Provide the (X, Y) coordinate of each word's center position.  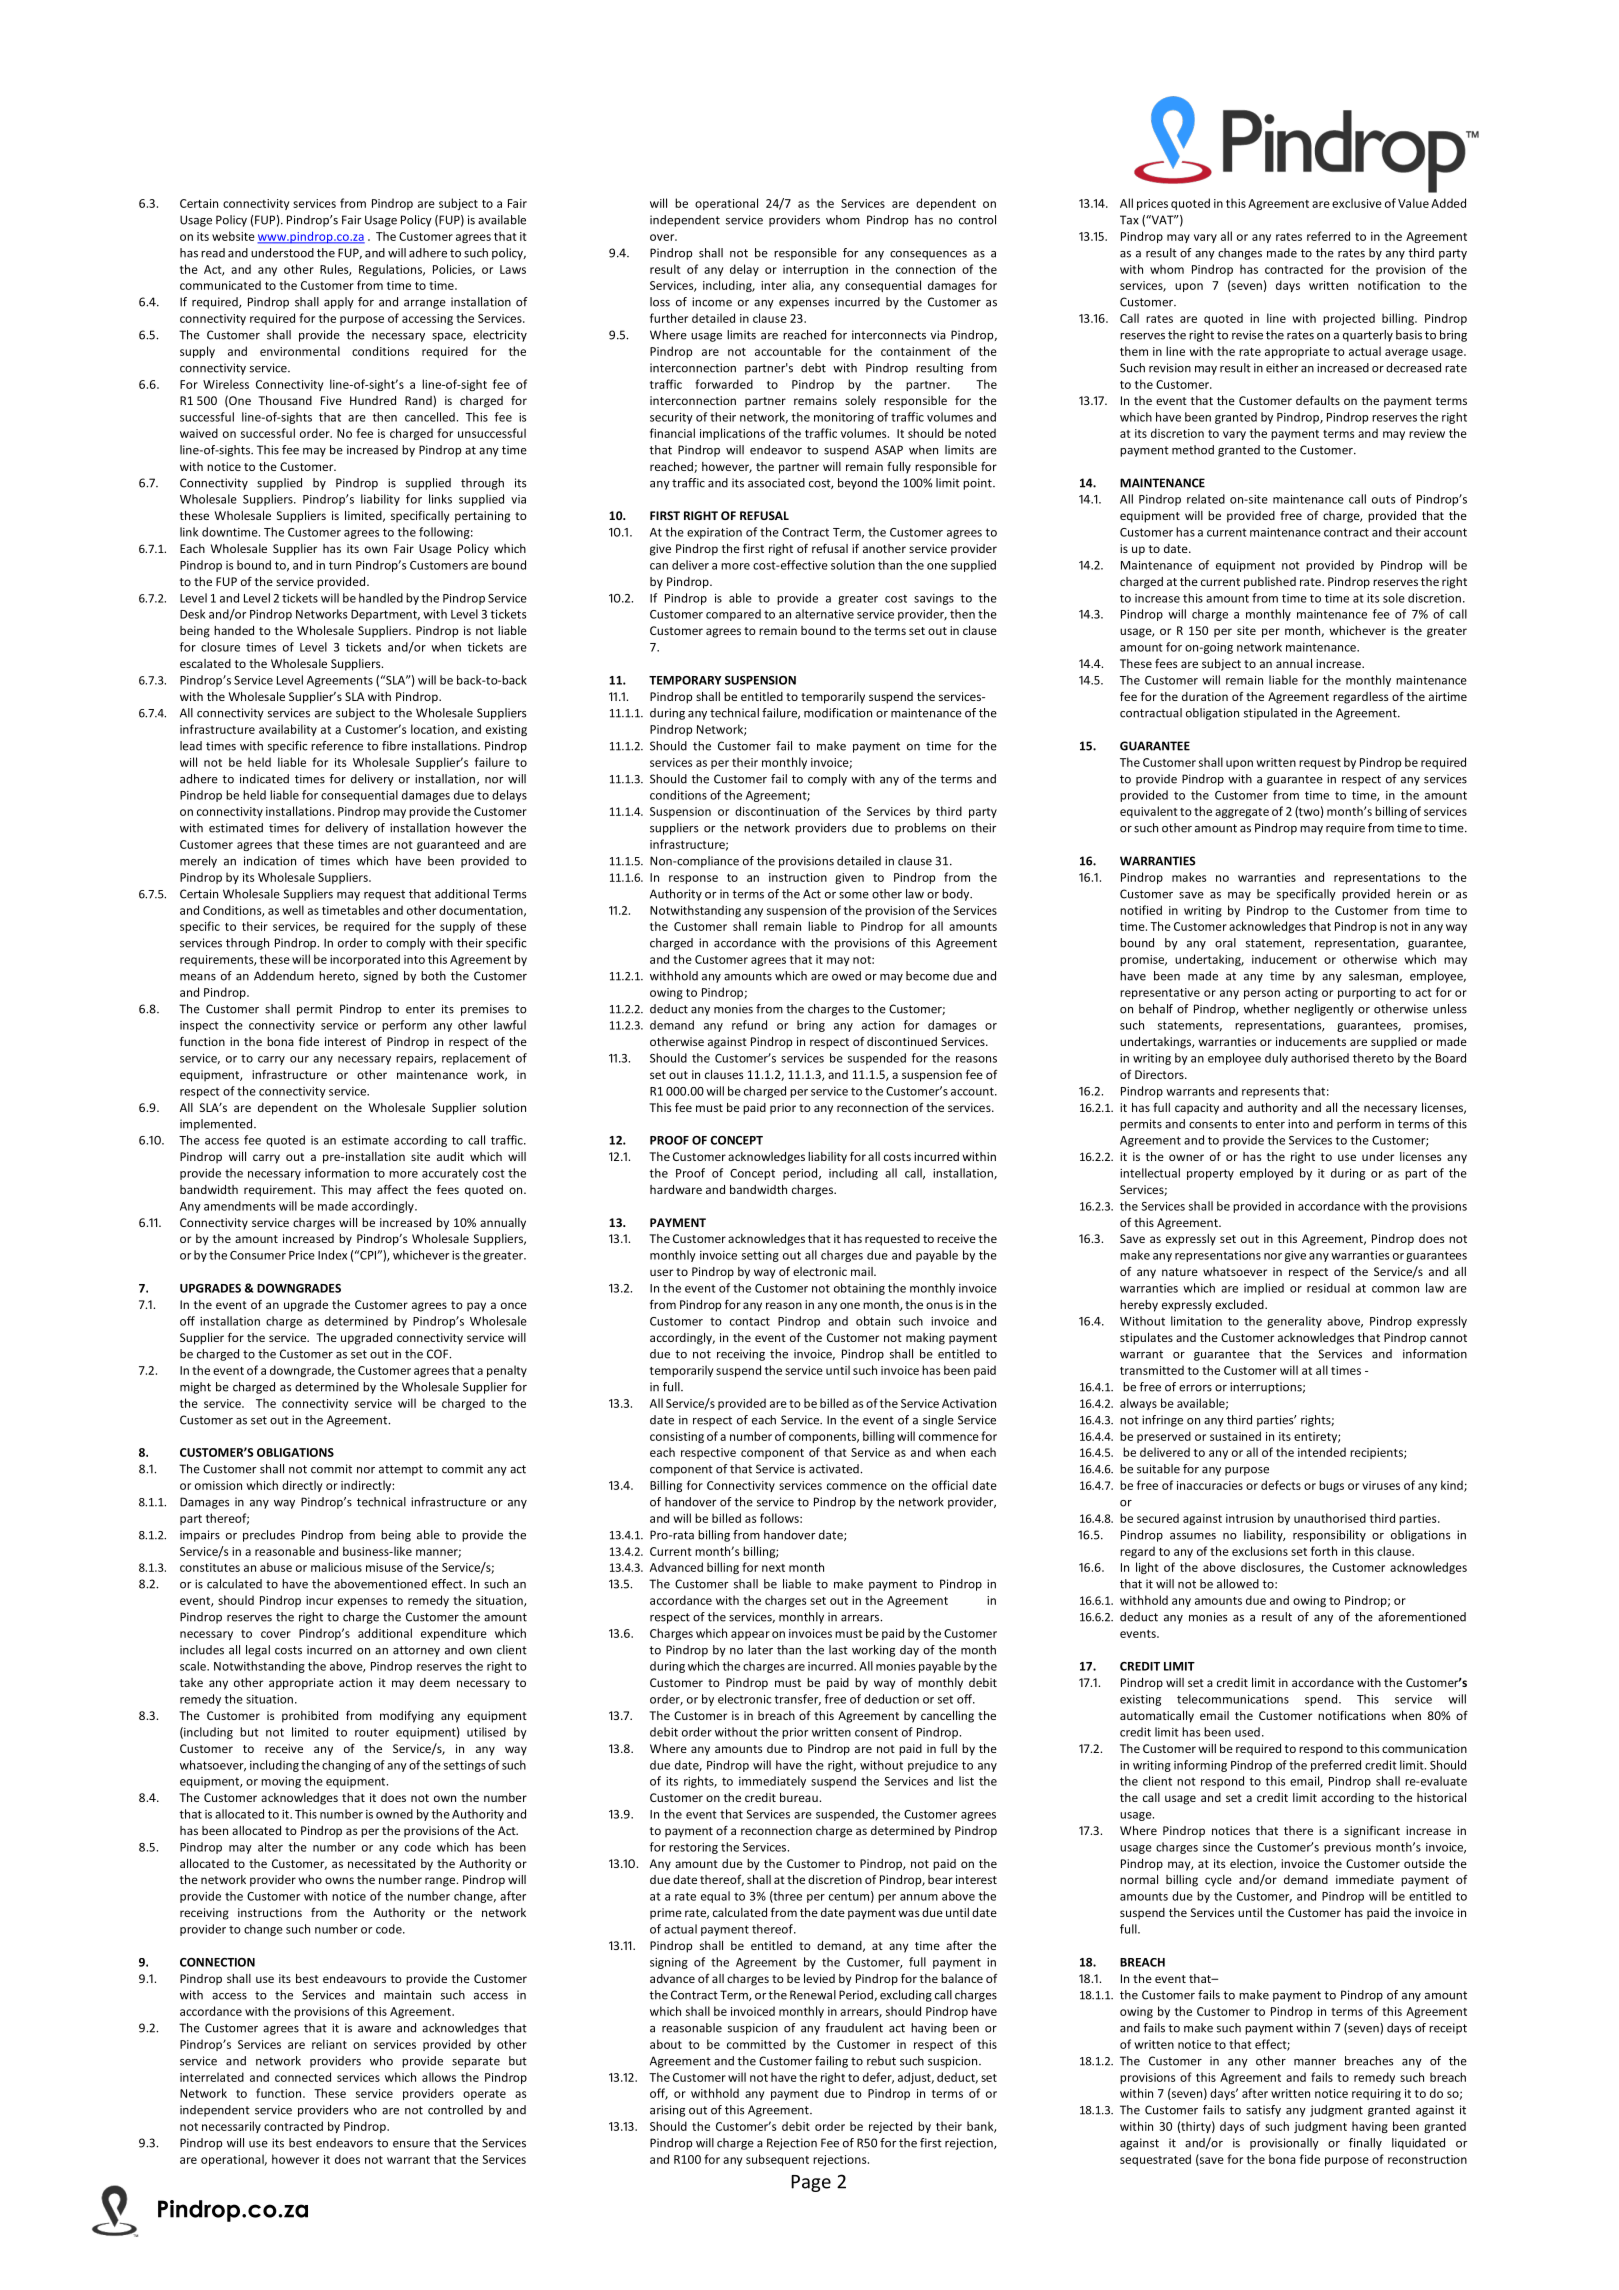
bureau (800, 1797)
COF (439, 1354)
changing (346, 1766)
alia (802, 286)
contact (750, 1321)
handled (381, 598)
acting (1301, 993)
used (1247, 1732)
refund (749, 1025)
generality (1294, 1322)
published (1270, 583)
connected (303, 2077)
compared (733, 615)
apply (339, 303)
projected (1349, 319)
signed (381, 977)
